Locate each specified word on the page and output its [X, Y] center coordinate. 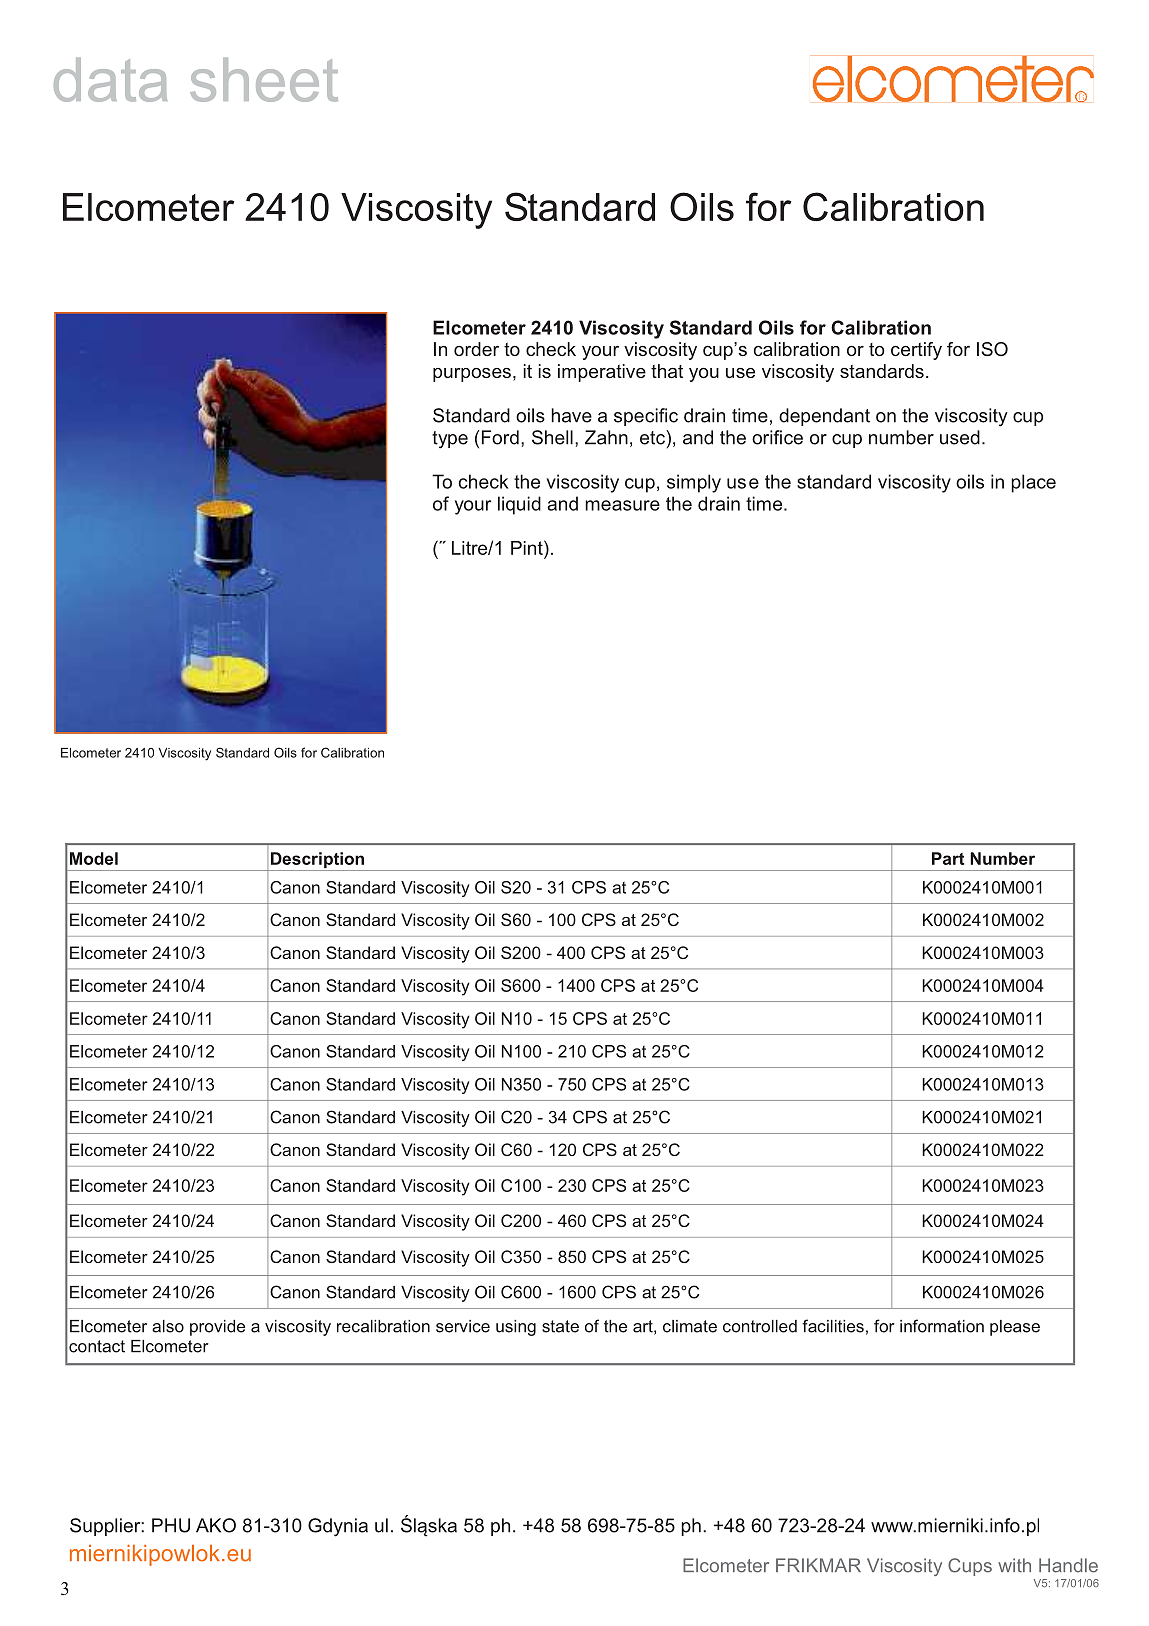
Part [948, 858]
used [960, 437]
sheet [264, 80]
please [1015, 1328]
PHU [171, 1525]
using [516, 1328]
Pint [528, 547]
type [450, 440]
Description [317, 861]
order [476, 349]
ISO [992, 349]
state [560, 1326]
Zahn [606, 437]
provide [217, 1328]
